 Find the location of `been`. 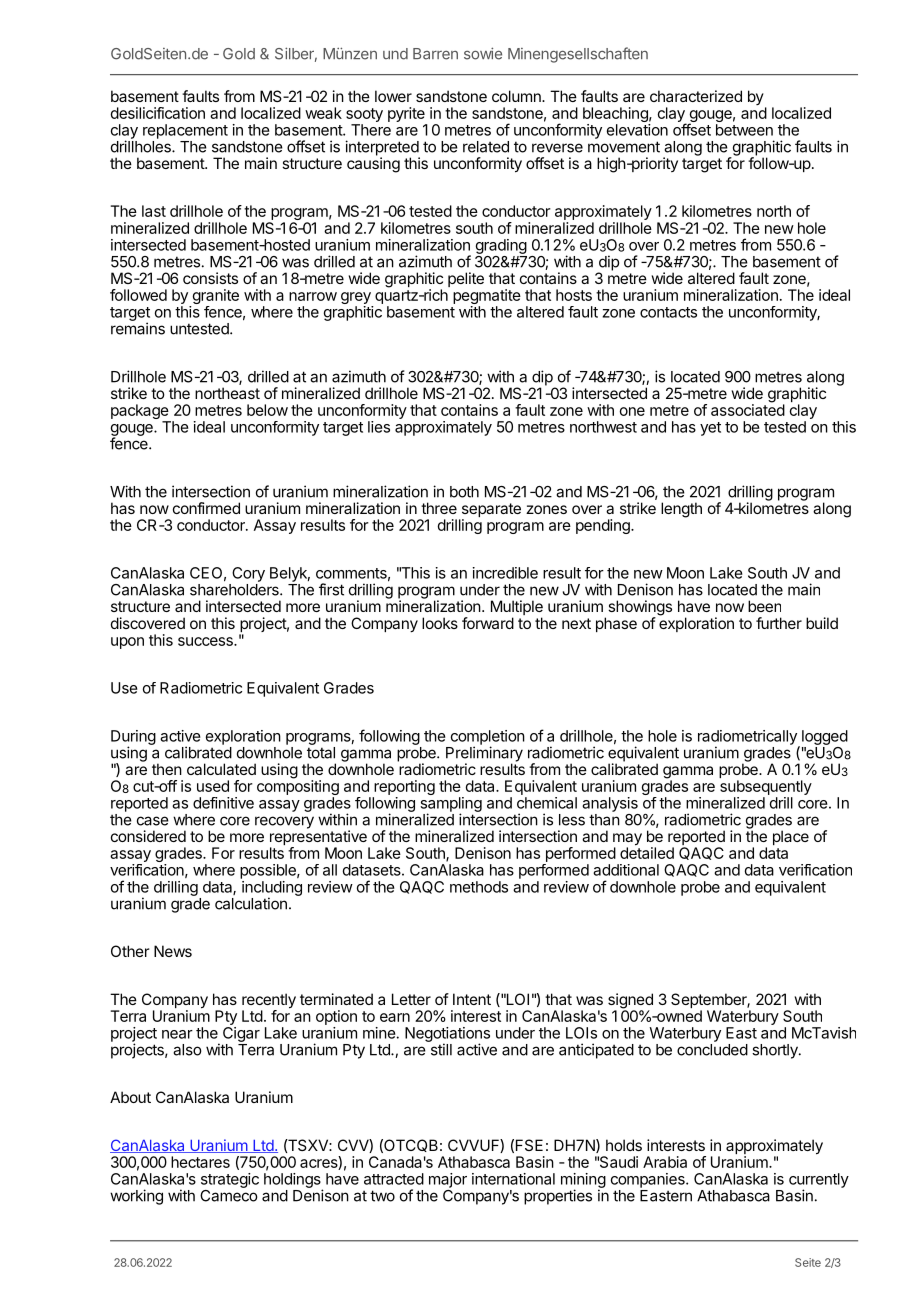

been is located at coordinates (764, 606).
